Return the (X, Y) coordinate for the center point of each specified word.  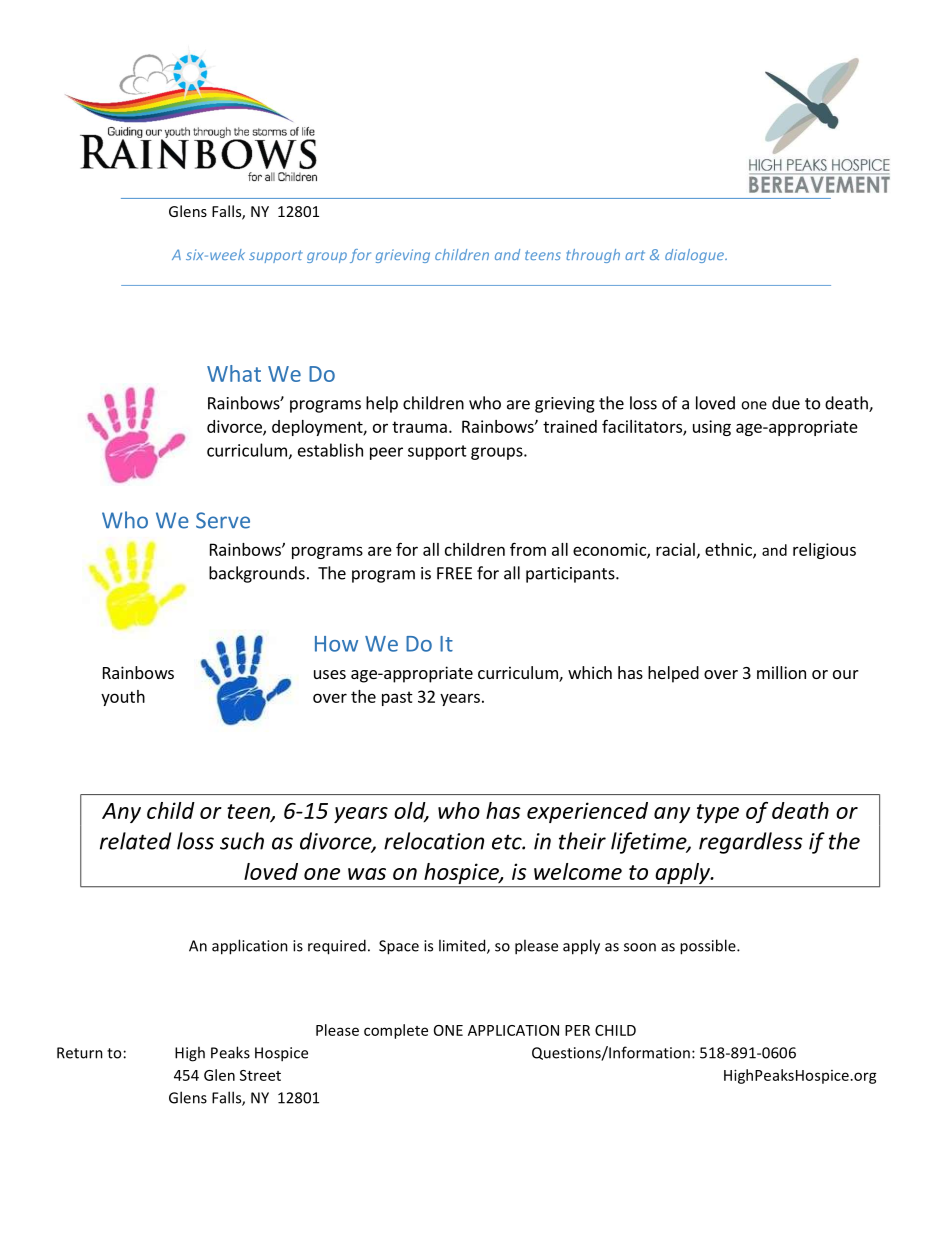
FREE (454, 573)
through (593, 256)
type (718, 813)
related (135, 841)
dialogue (695, 256)
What (234, 373)
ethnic (729, 550)
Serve (223, 520)
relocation (434, 841)
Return (80, 1053)
